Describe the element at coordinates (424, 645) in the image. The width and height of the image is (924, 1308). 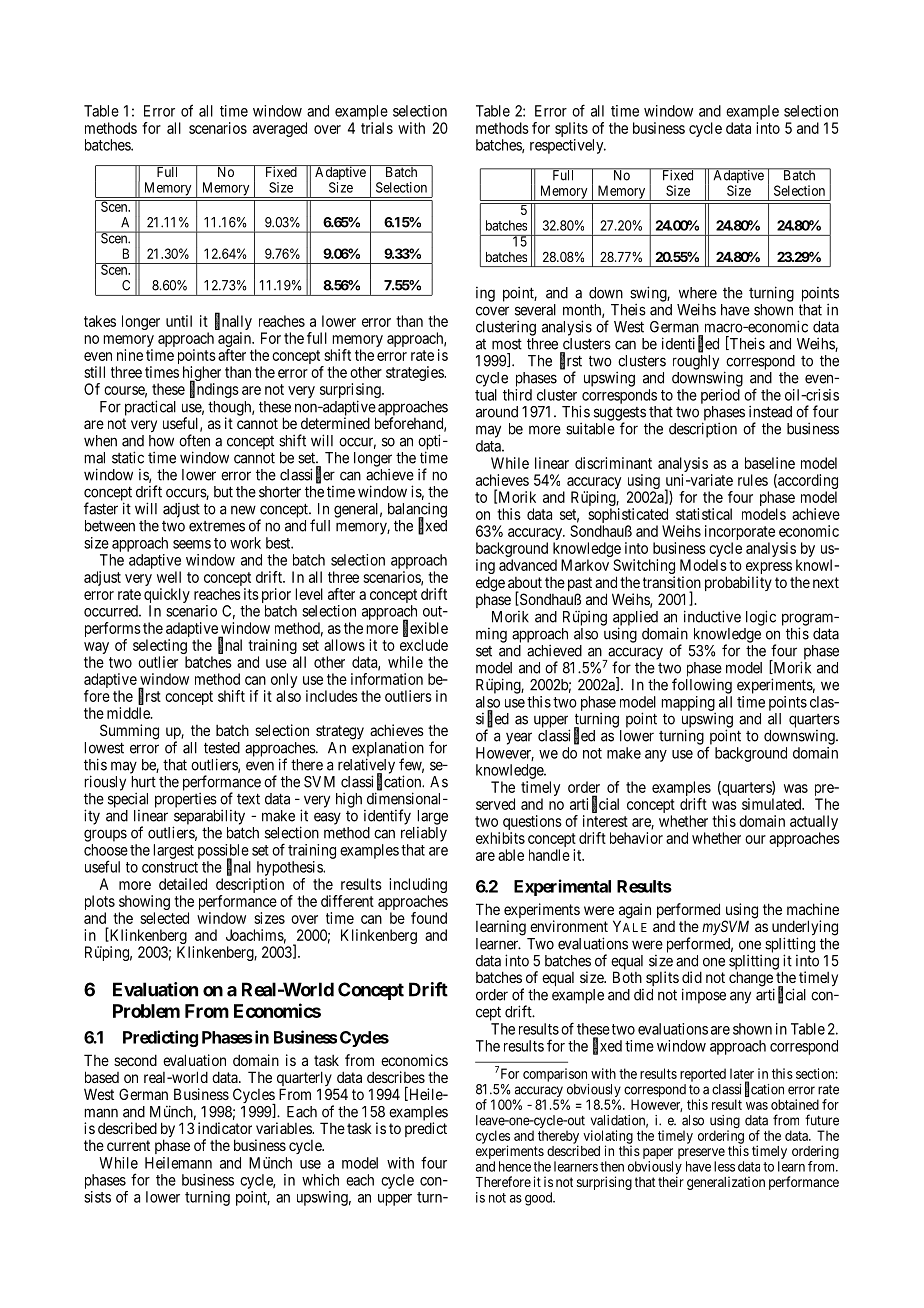
I see `exclude` at that location.
